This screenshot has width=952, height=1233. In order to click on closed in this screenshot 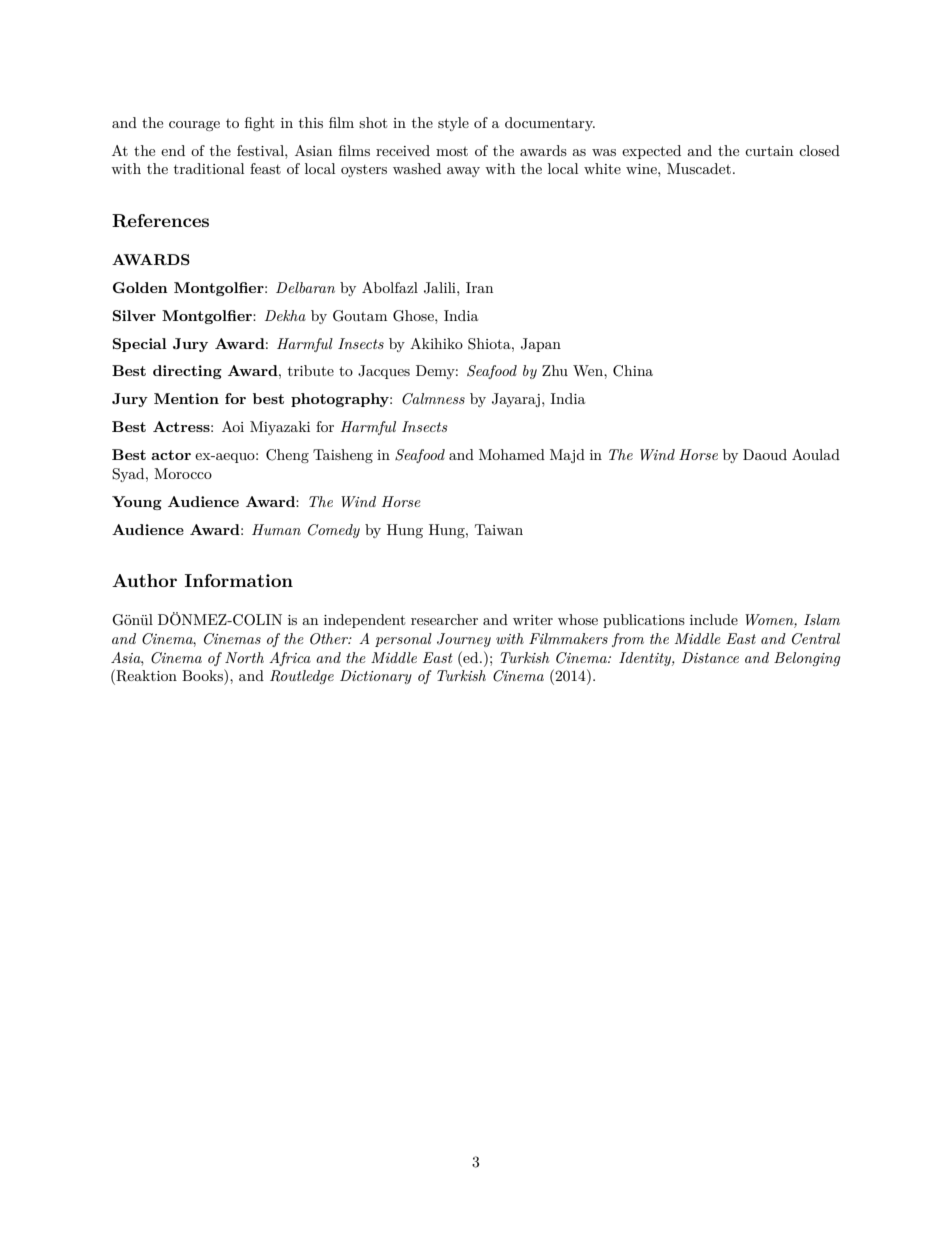, I will do `click(819, 150)`.
